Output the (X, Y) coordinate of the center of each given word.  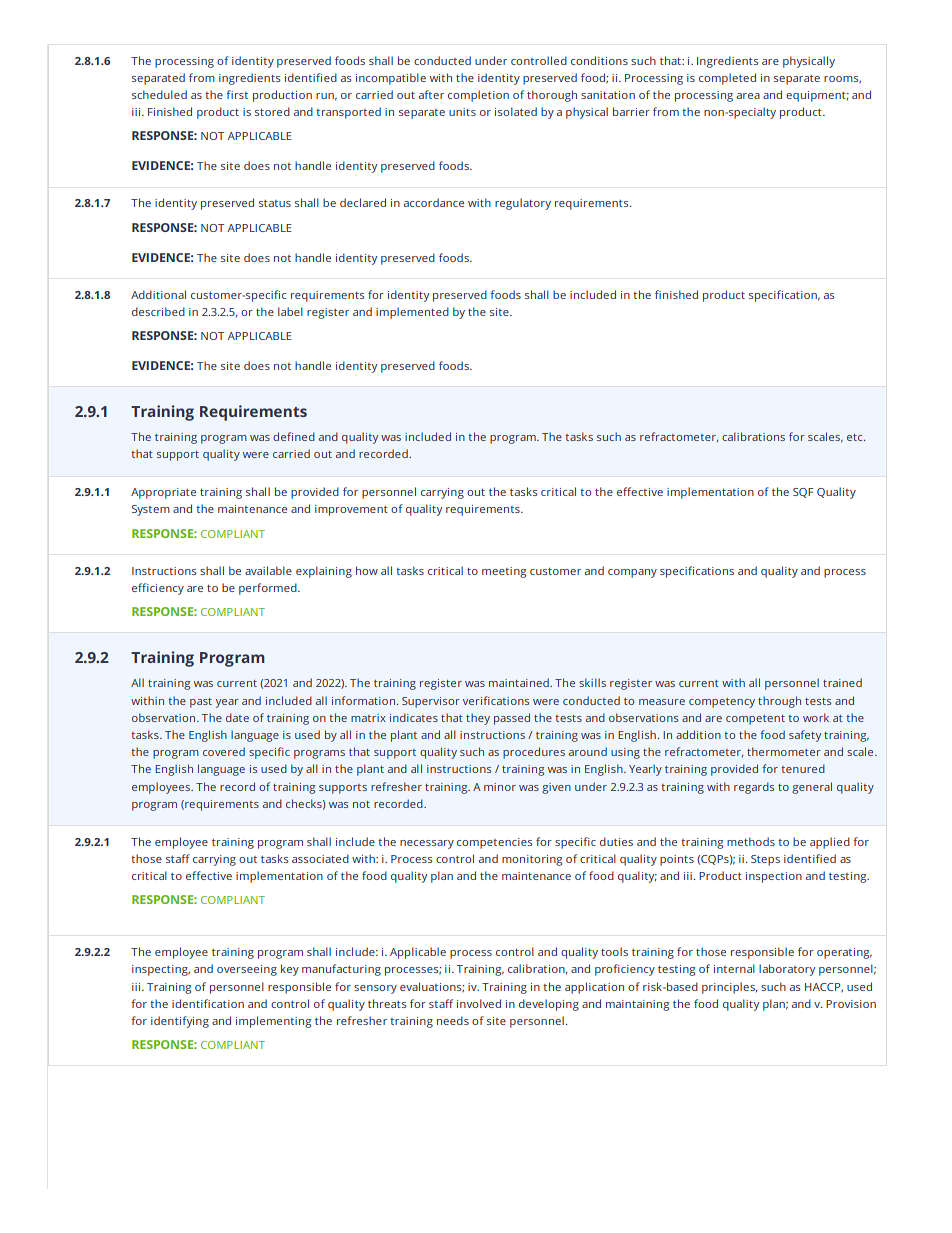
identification (208, 1003)
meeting (504, 572)
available (268, 570)
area (748, 96)
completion (478, 96)
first (237, 94)
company (632, 573)
